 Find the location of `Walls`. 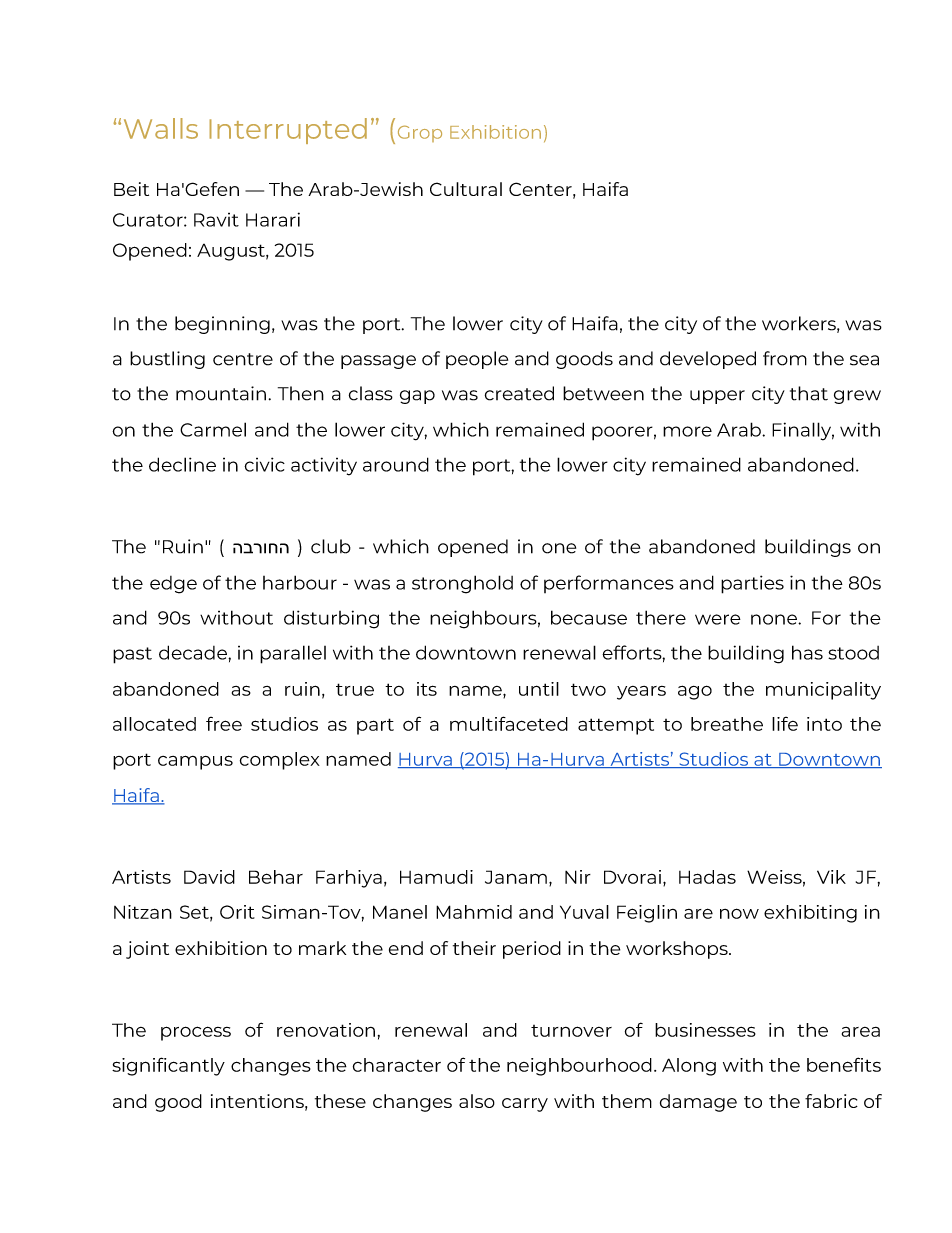

Walls is located at coordinates (161, 128).
